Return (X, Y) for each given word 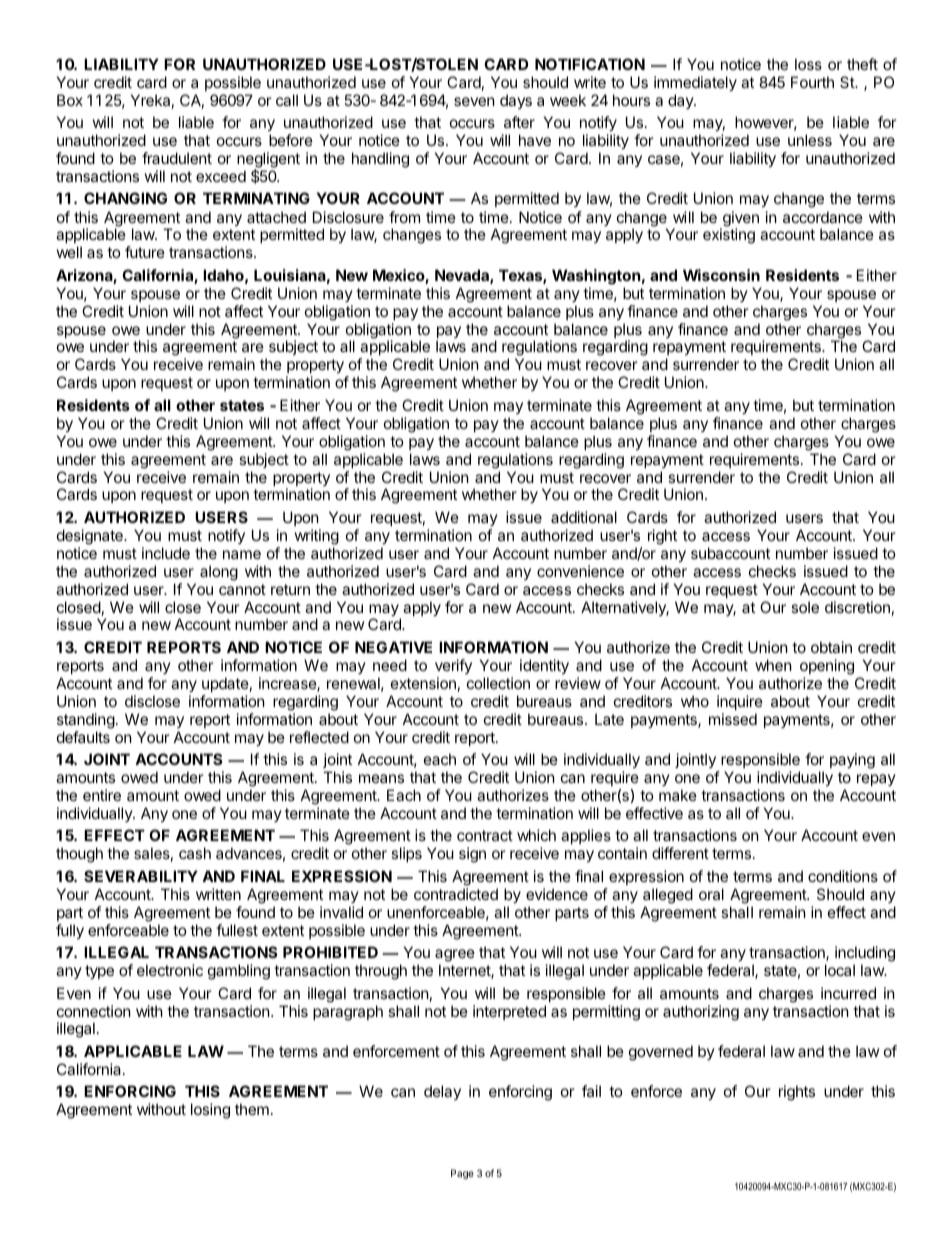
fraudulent (177, 158)
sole (805, 607)
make (678, 795)
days (516, 101)
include (166, 553)
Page (462, 1174)
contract (485, 835)
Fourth (812, 82)
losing (210, 1111)
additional (584, 517)
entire (102, 795)
